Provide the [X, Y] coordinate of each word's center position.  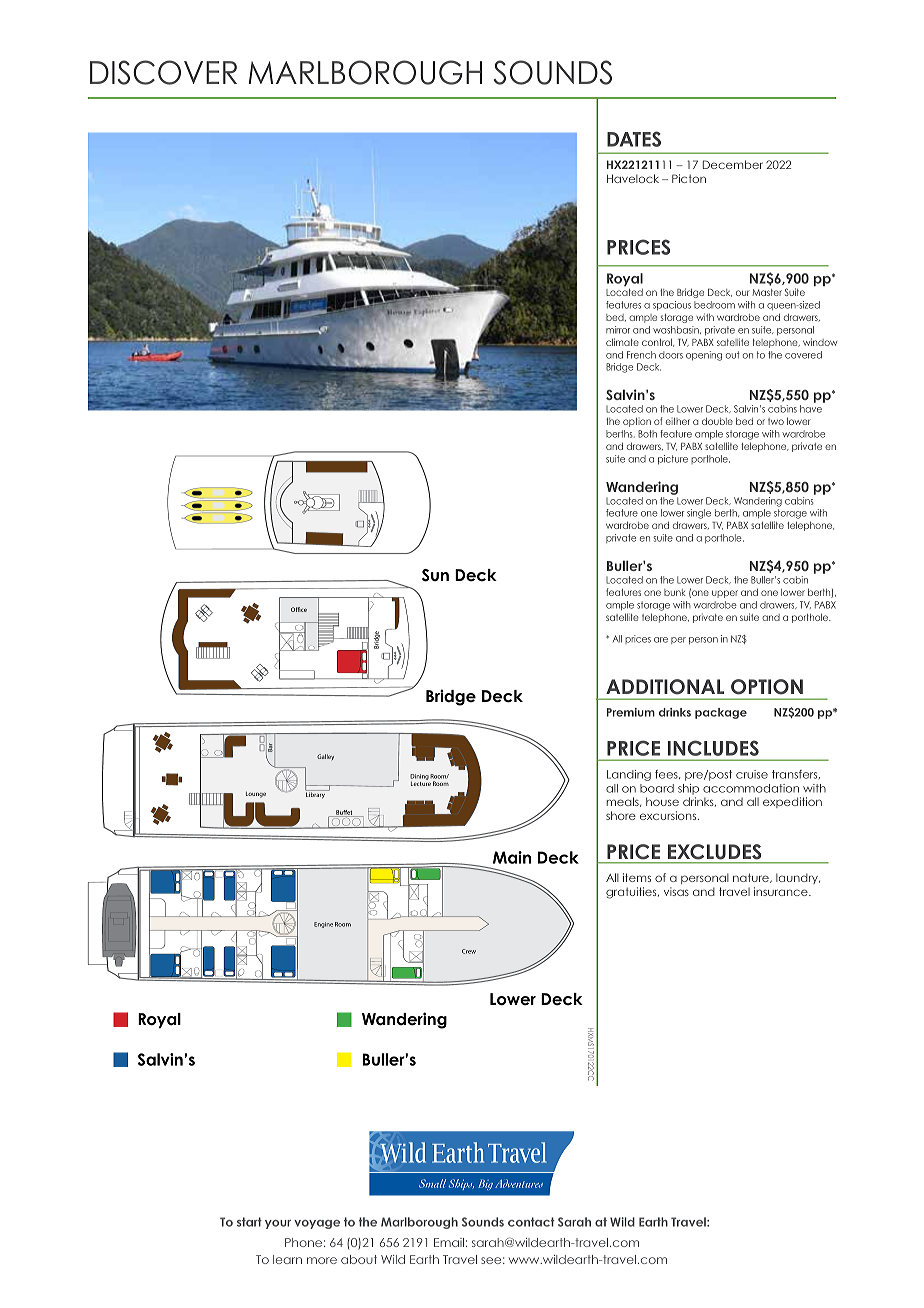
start [249, 1222]
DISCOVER [163, 72]
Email [449, 1242]
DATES [634, 139]
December [733, 164]
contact [531, 1222]
